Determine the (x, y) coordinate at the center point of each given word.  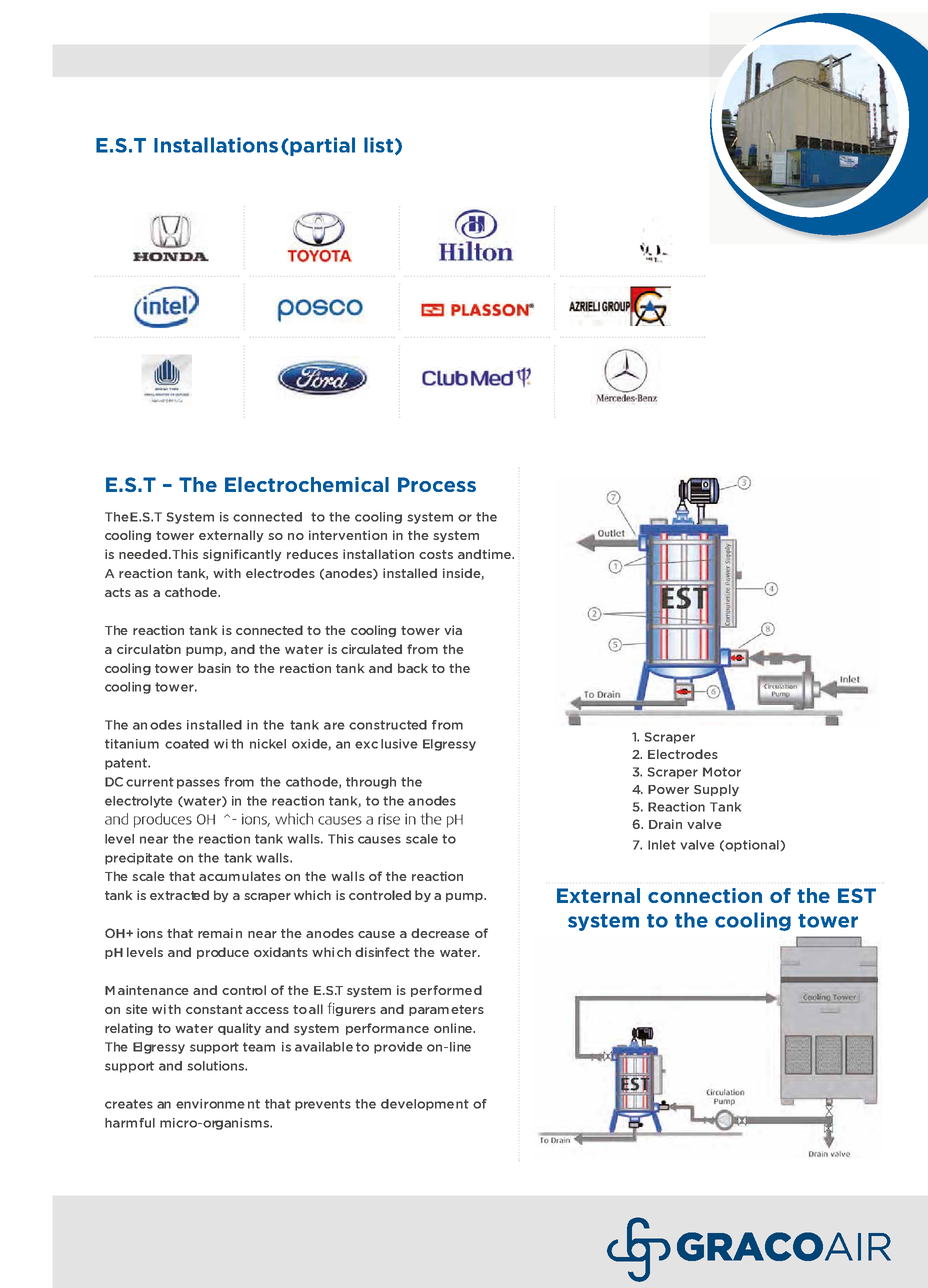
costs (436, 554)
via (453, 630)
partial (321, 146)
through (371, 783)
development (425, 1105)
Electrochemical (307, 484)
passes (198, 784)
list (378, 145)
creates (129, 1104)
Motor (722, 772)
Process (437, 484)
